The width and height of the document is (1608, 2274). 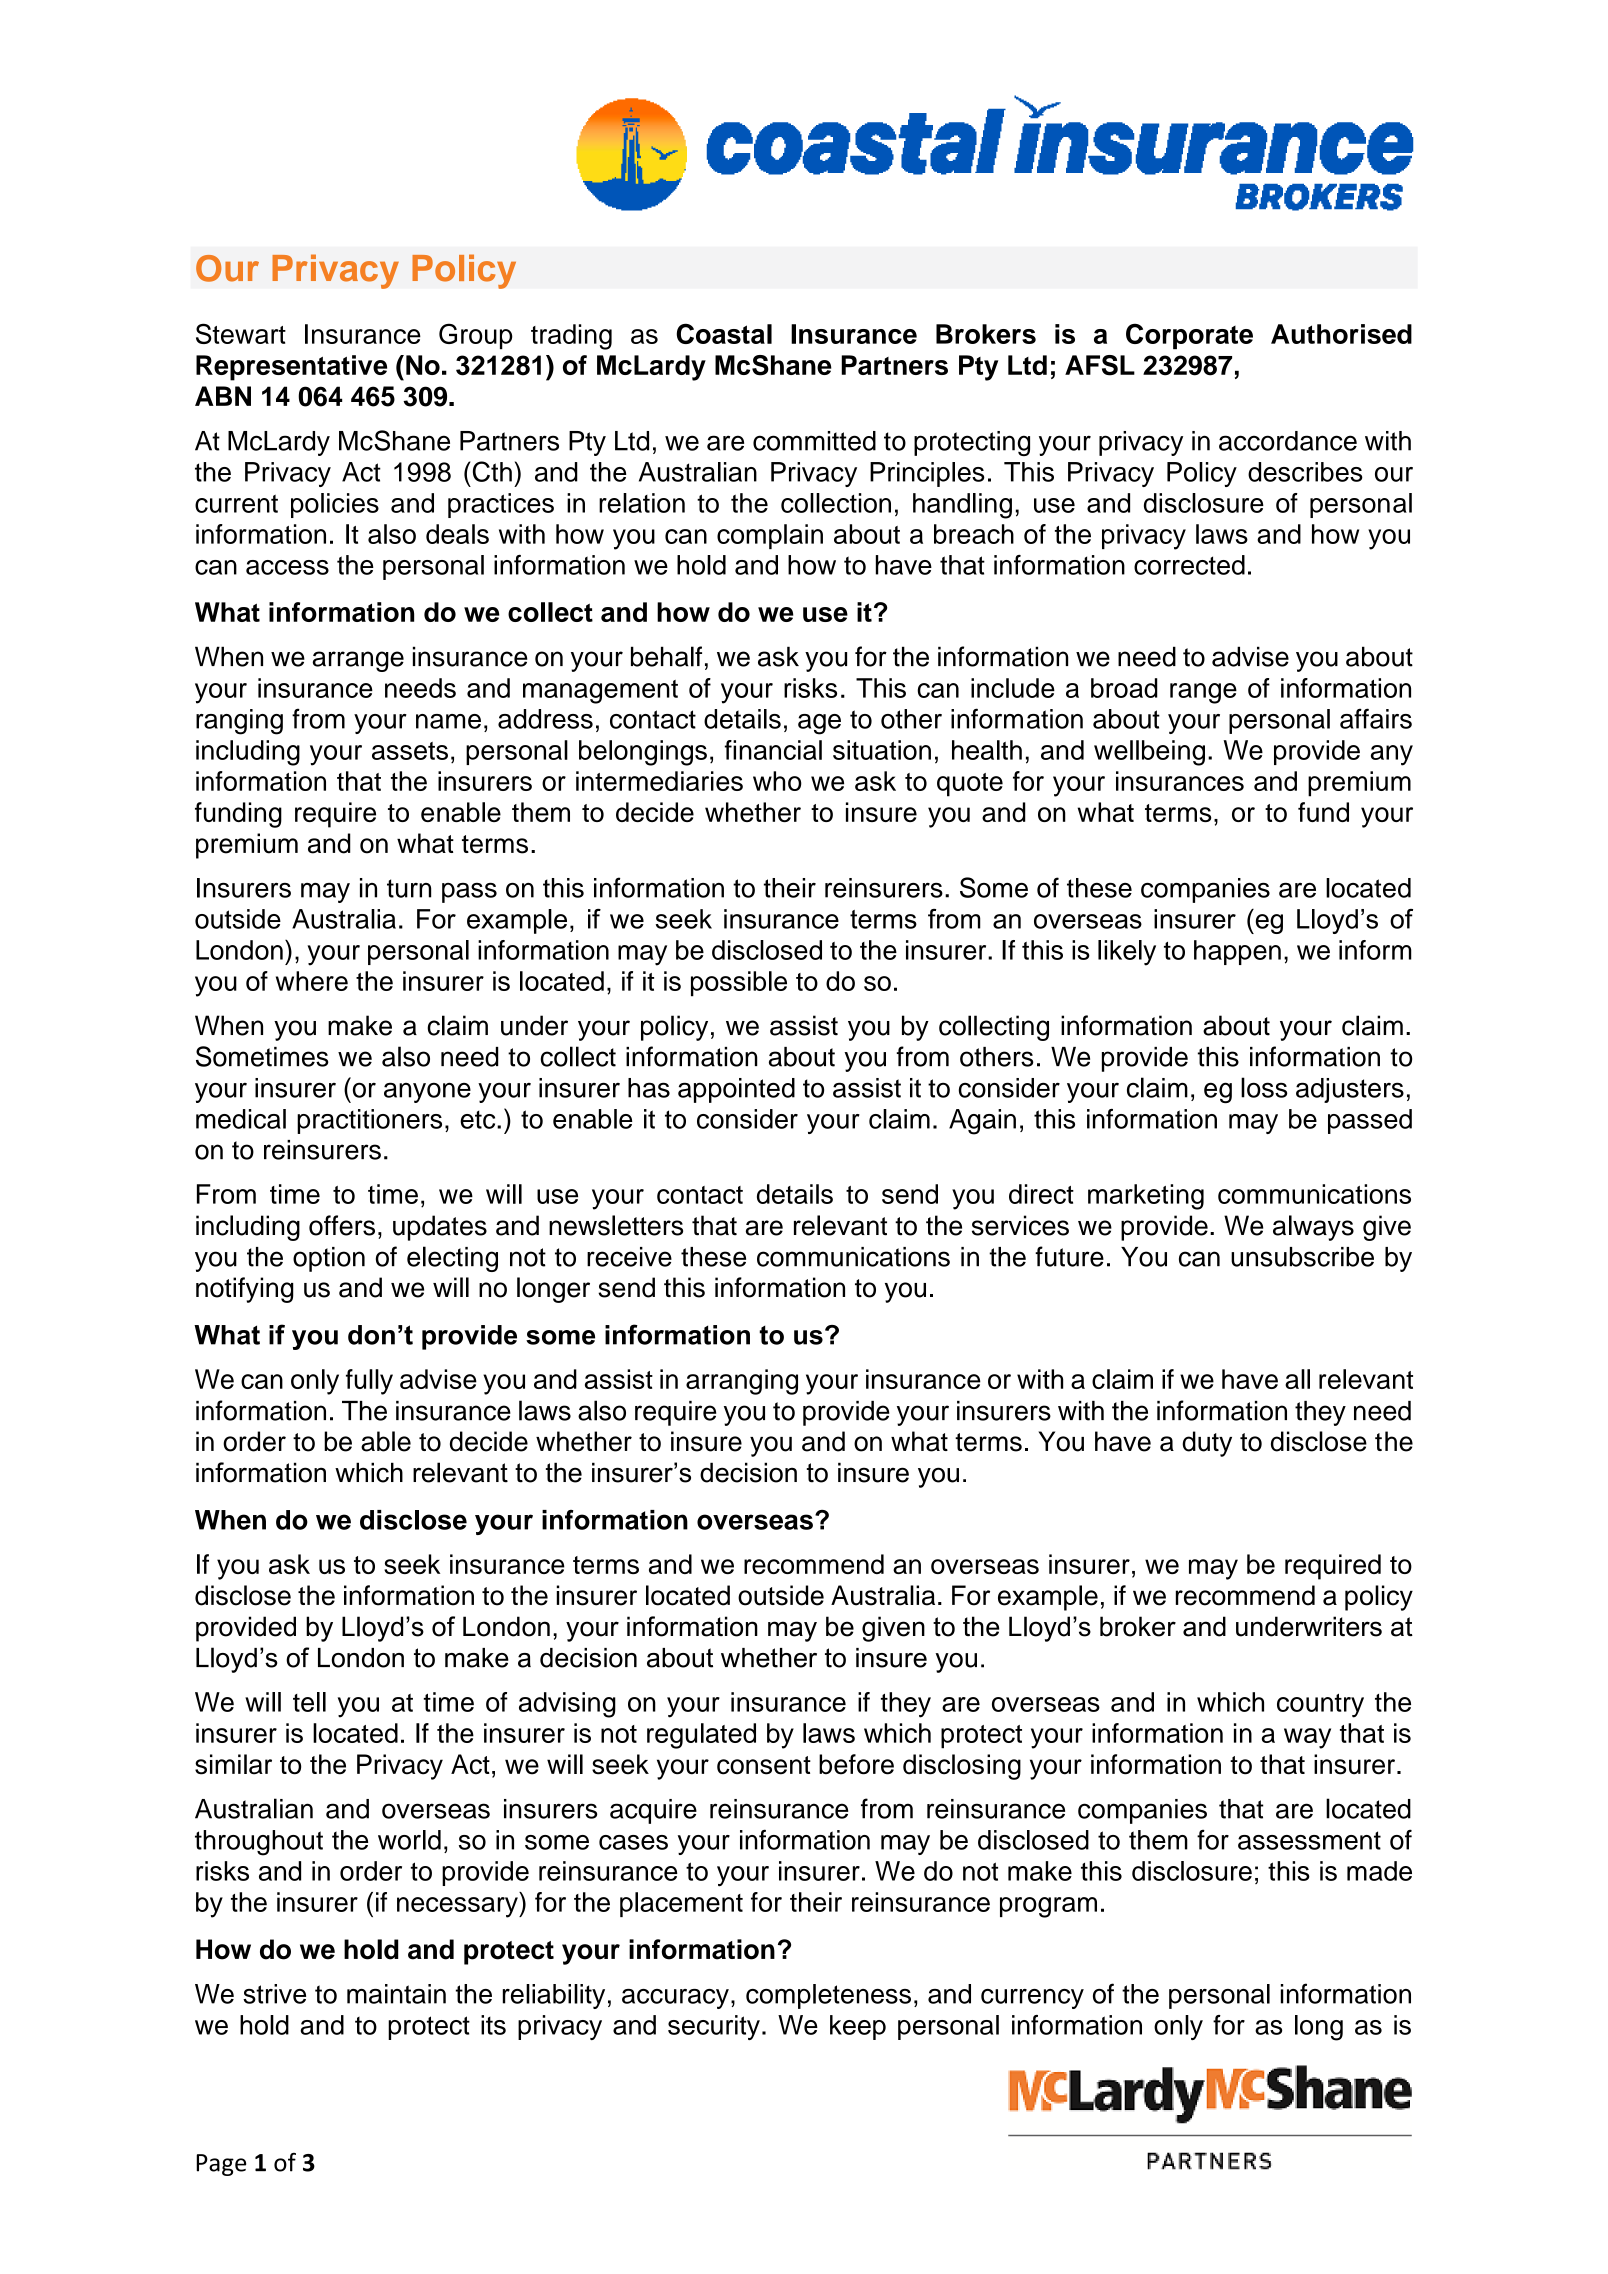 What do you see at coordinates (1288, 441) in the document?
I see `accordance` at bounding box center [1288, 441].
